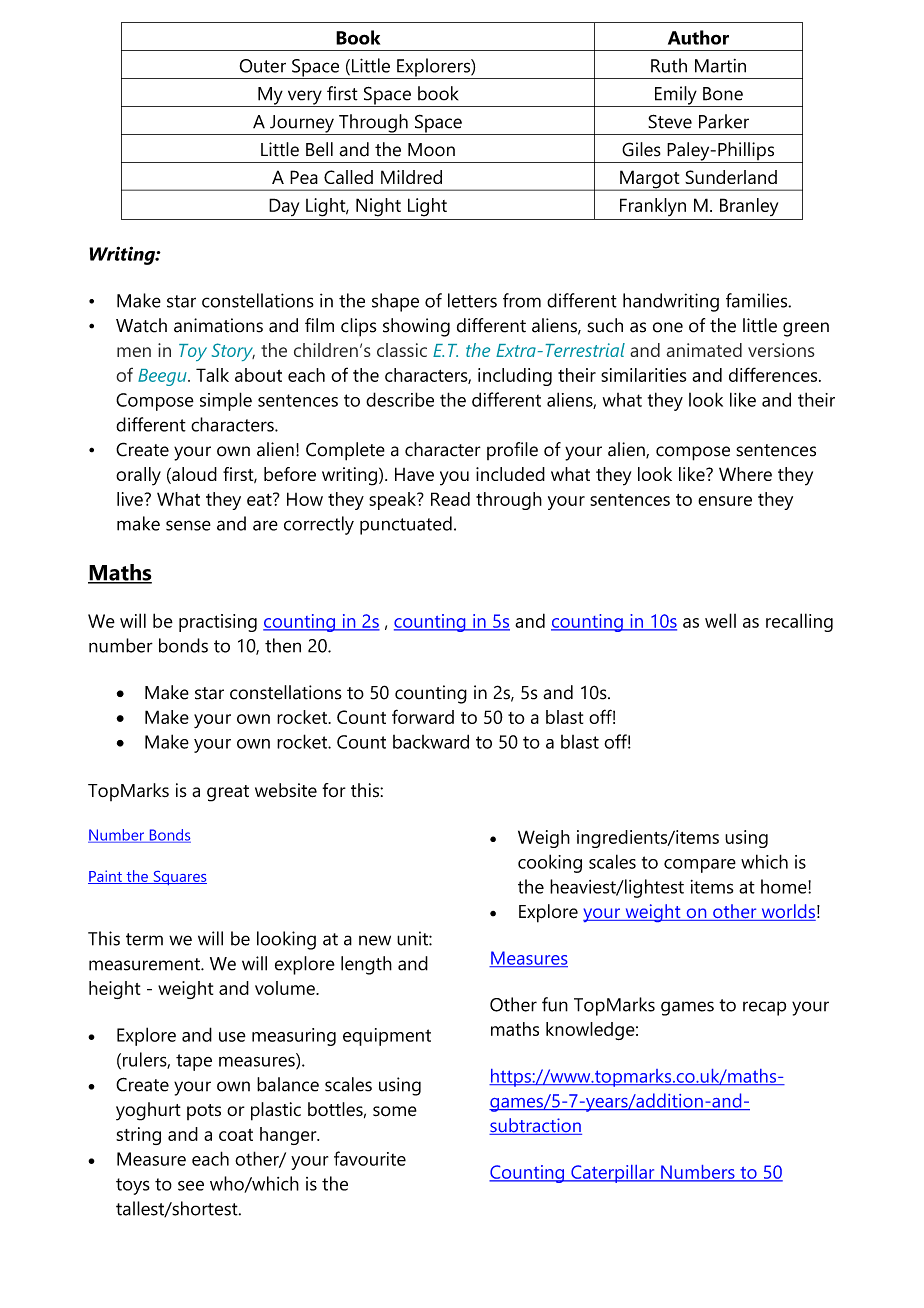 The image size is (924, 1308). Describe the element at coordinates (720, 66) in the document. I see `Martin` at that location.
